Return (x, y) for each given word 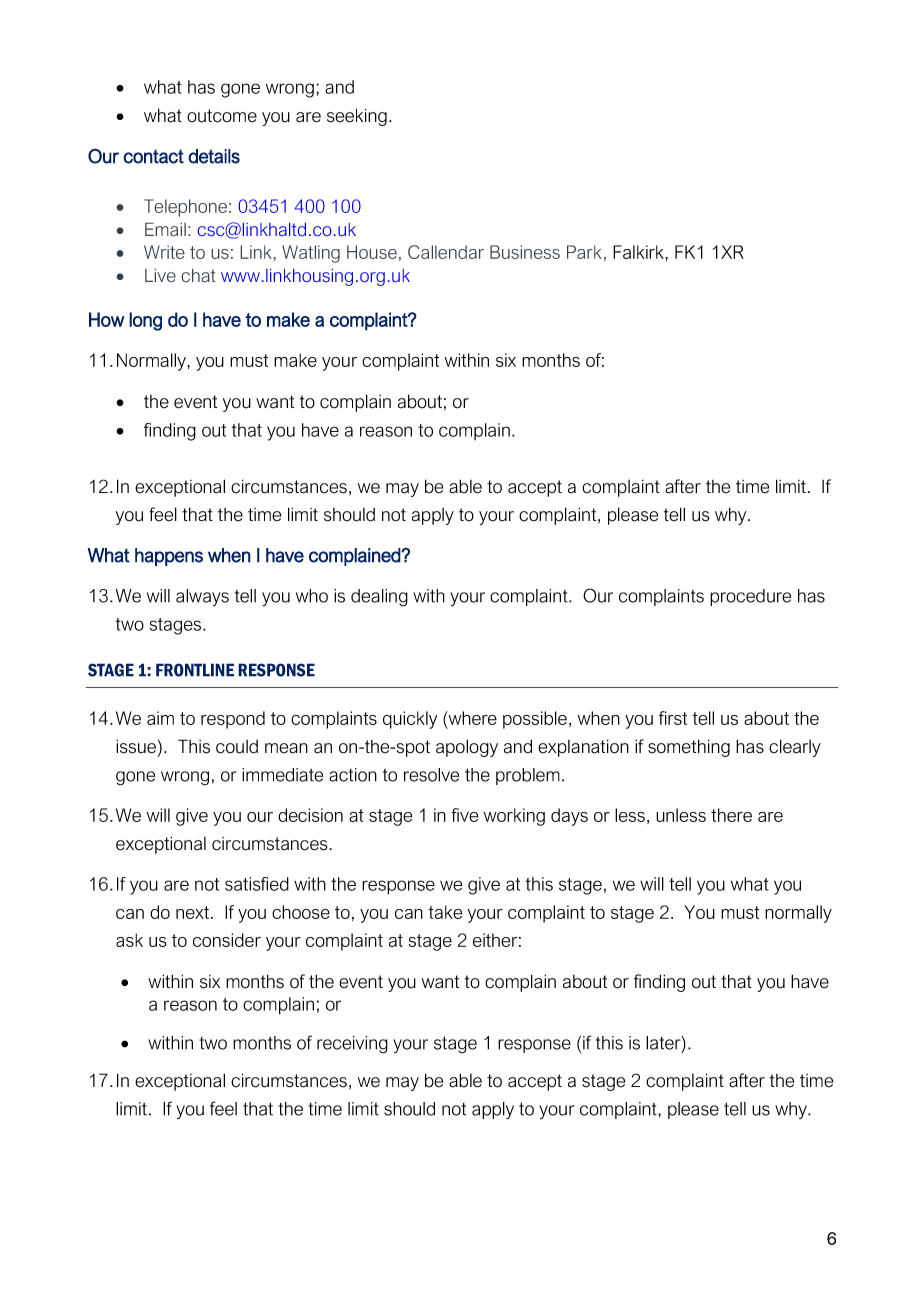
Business (525, 252)
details (214, 156)
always (202, 597)
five (464, 815)
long (145, 321)
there (731, 815)
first (673, 718)
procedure (750, 597)
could (237, 747)
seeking (357, 117)
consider (227, 940)
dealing (379, 597)
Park (584, 252)
